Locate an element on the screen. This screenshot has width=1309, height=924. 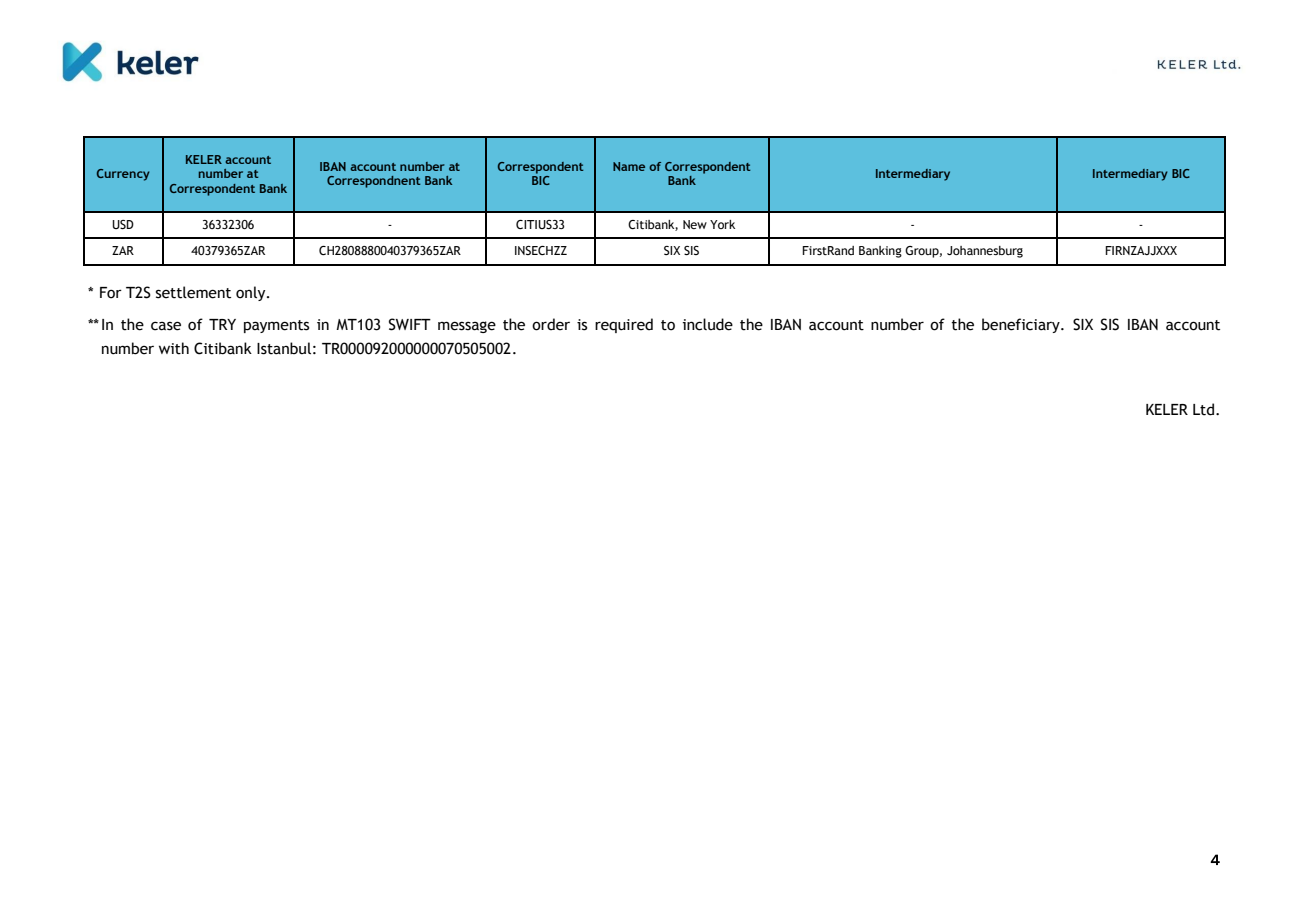
New is located at coordinates (695, 224).
